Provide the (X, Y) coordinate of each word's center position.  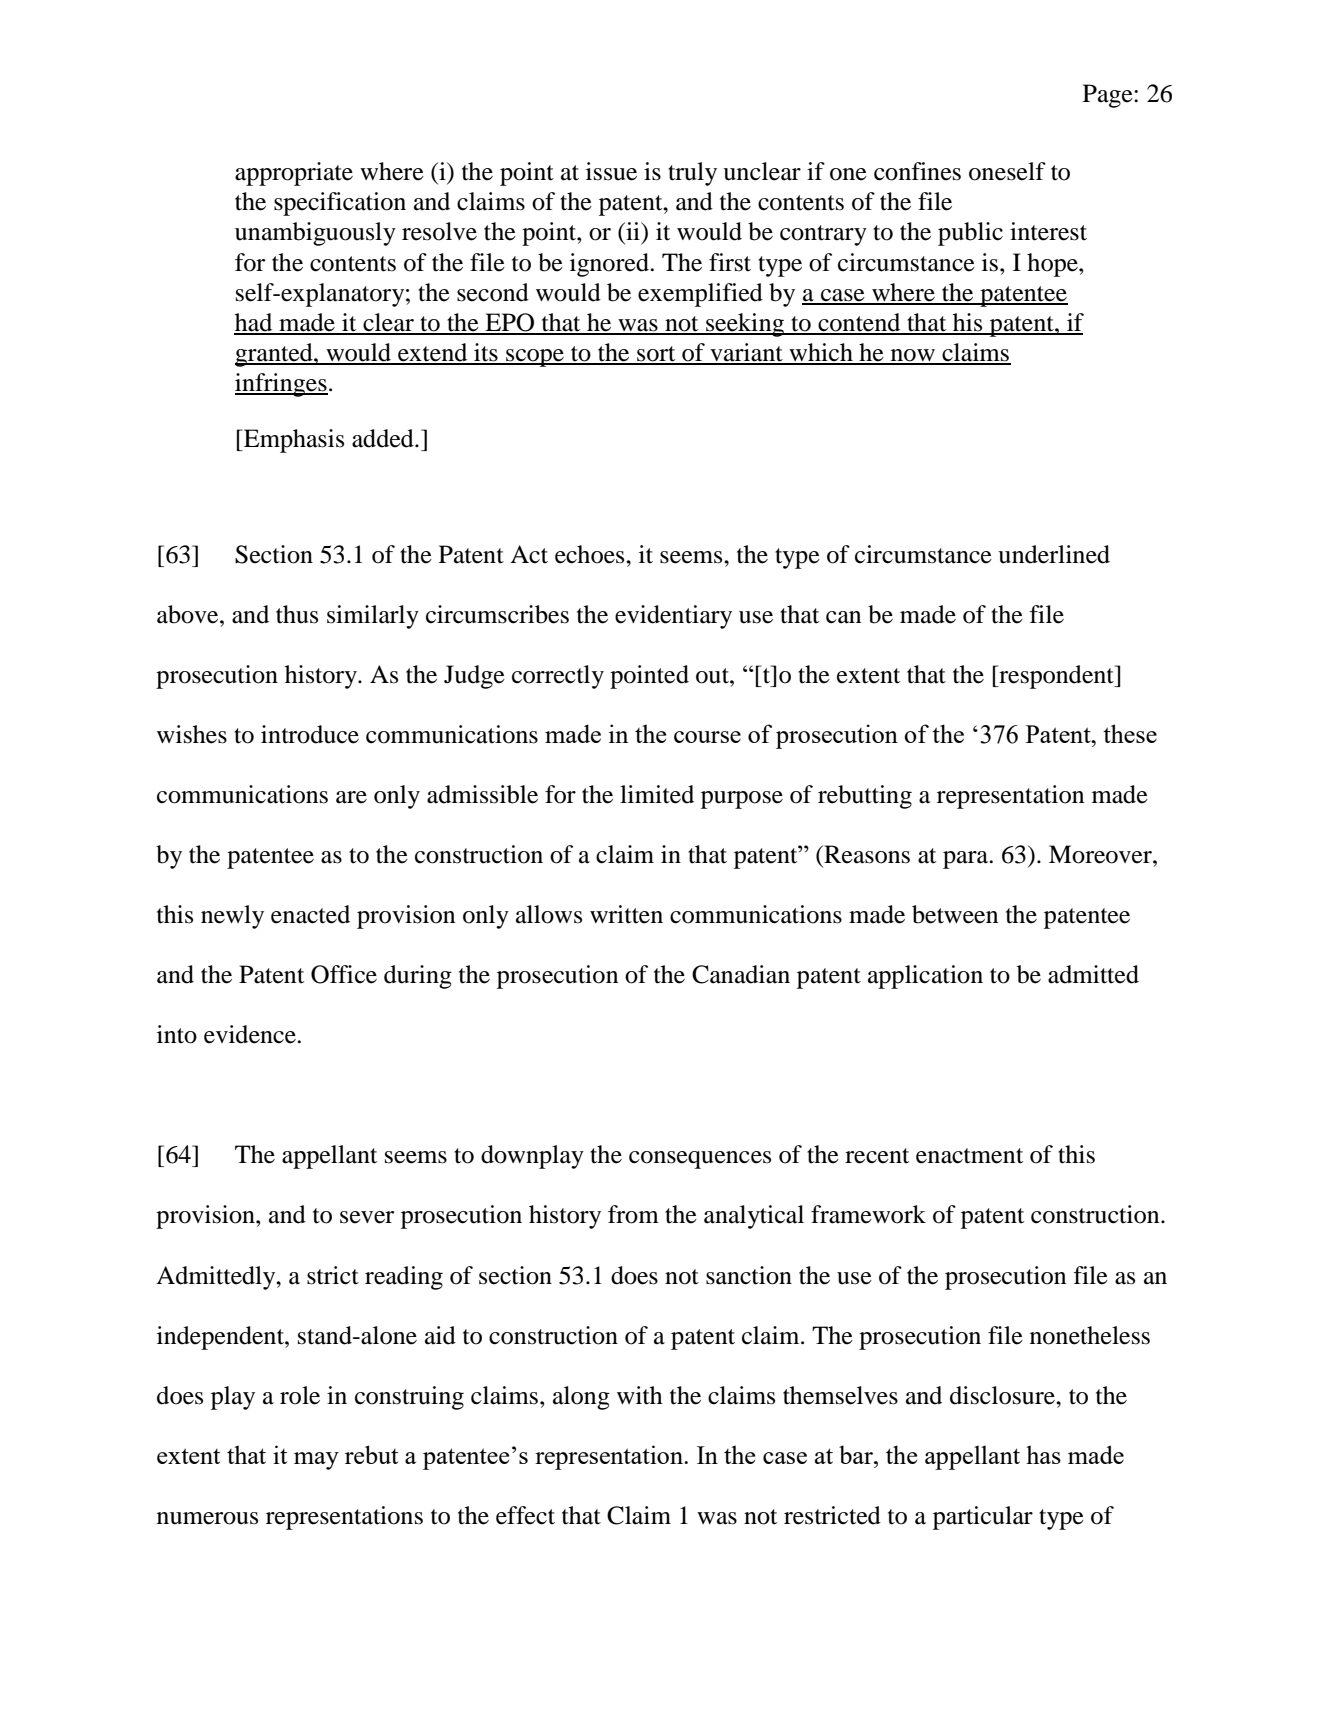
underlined (1054, 554)
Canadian (741, 974)
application (925, 977)
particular (983, 1518)
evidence (251, 1034)
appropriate (294, 174)
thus (297, 614)
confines (917, 171)
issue (611, 171)
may (316, 1461)
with (640, 1395)
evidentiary (673, 617)
